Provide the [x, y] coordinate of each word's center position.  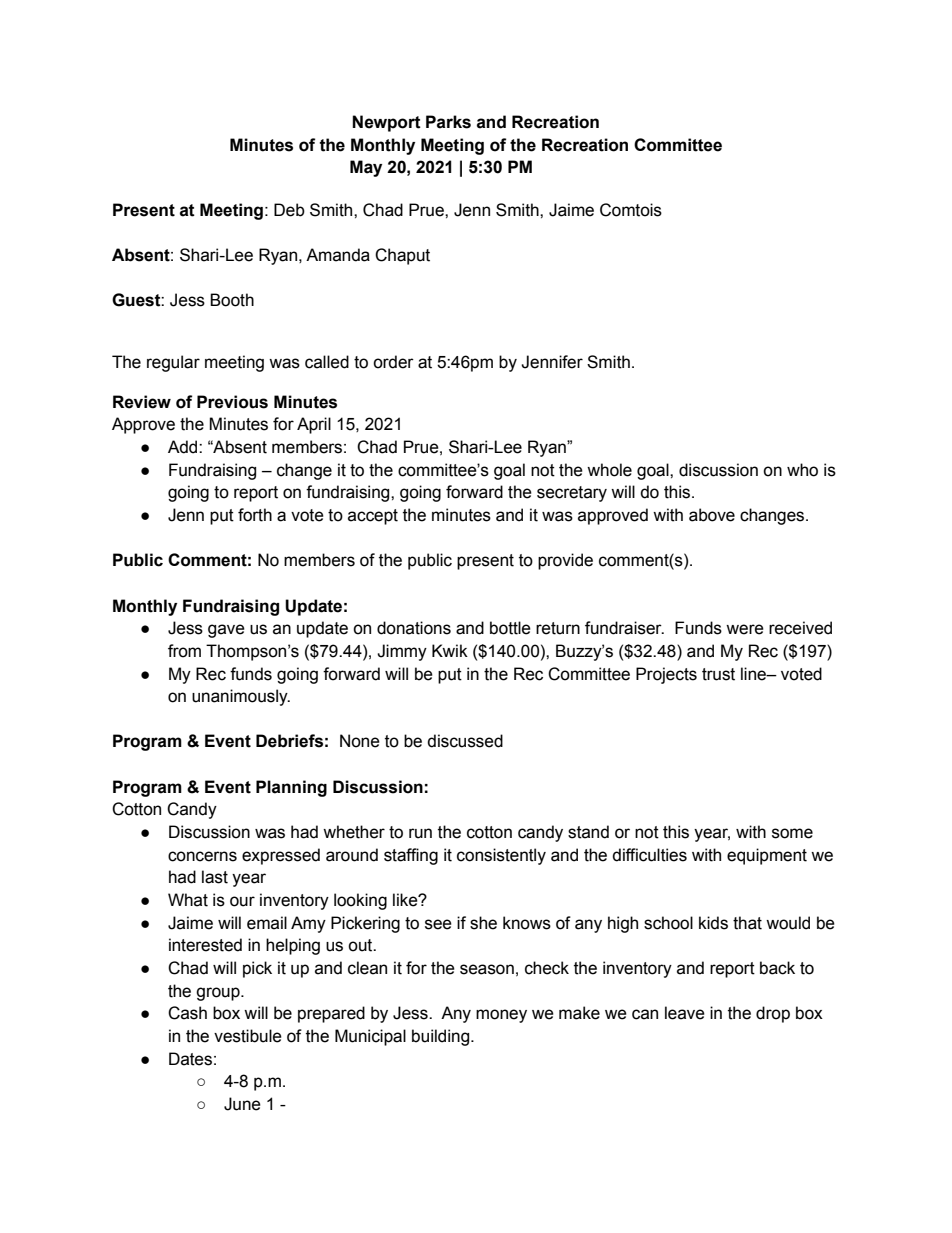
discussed [465, 741]
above [712, 515]
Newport [386, 123]
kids [713, 923]
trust [718, 674]
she [483, 923]
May [366, 168]
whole [609, 470]
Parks [448, 122]
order [393, 362]
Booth [232, 300]
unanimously [241, 697]
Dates [190, 1059]
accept [373, 517]
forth [255, 515]
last [215, 877]
